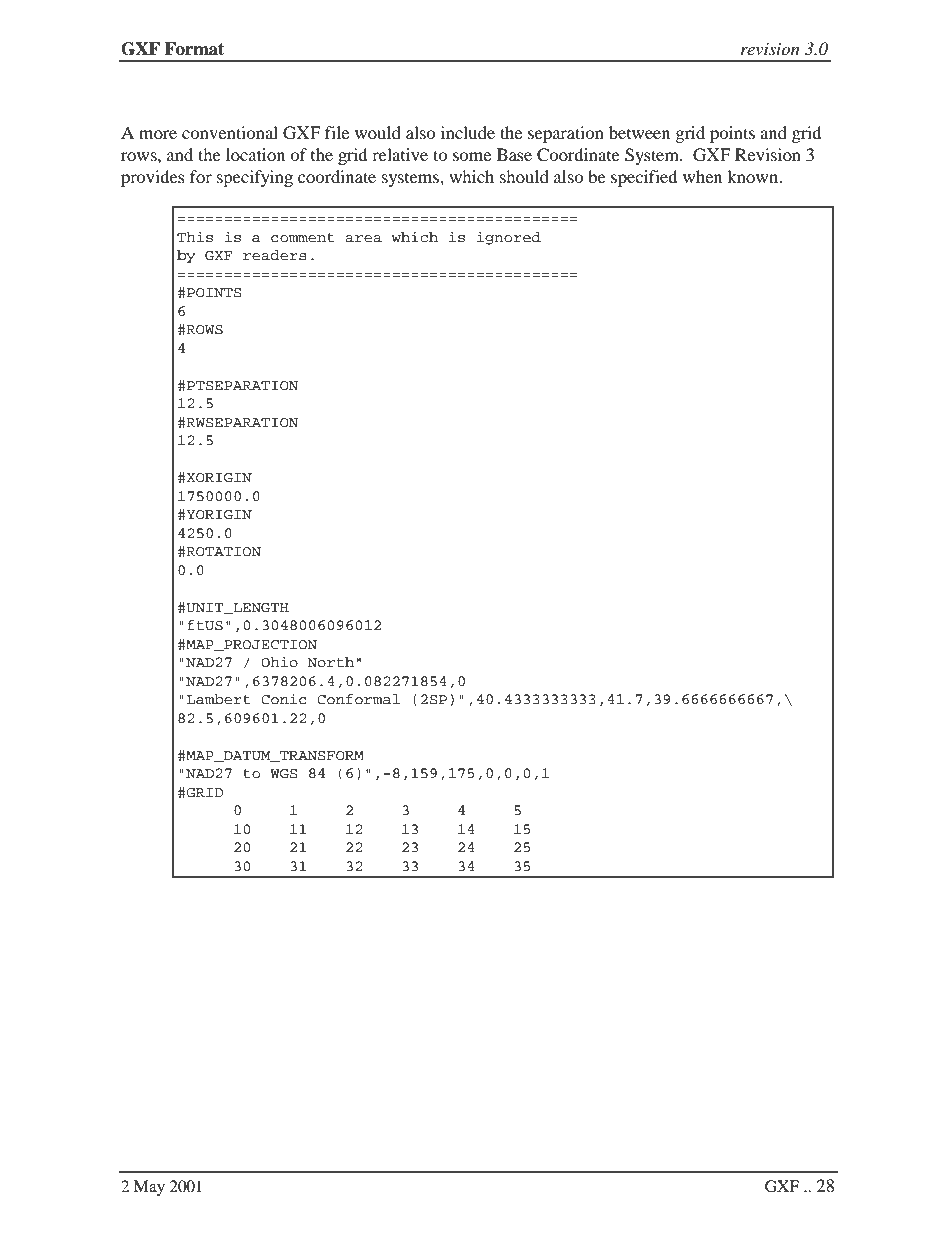 The image size is (952, 1233). What do you see at coordinates (639, 132) in the document?
I see `between` at bounding box center [639, 132].
